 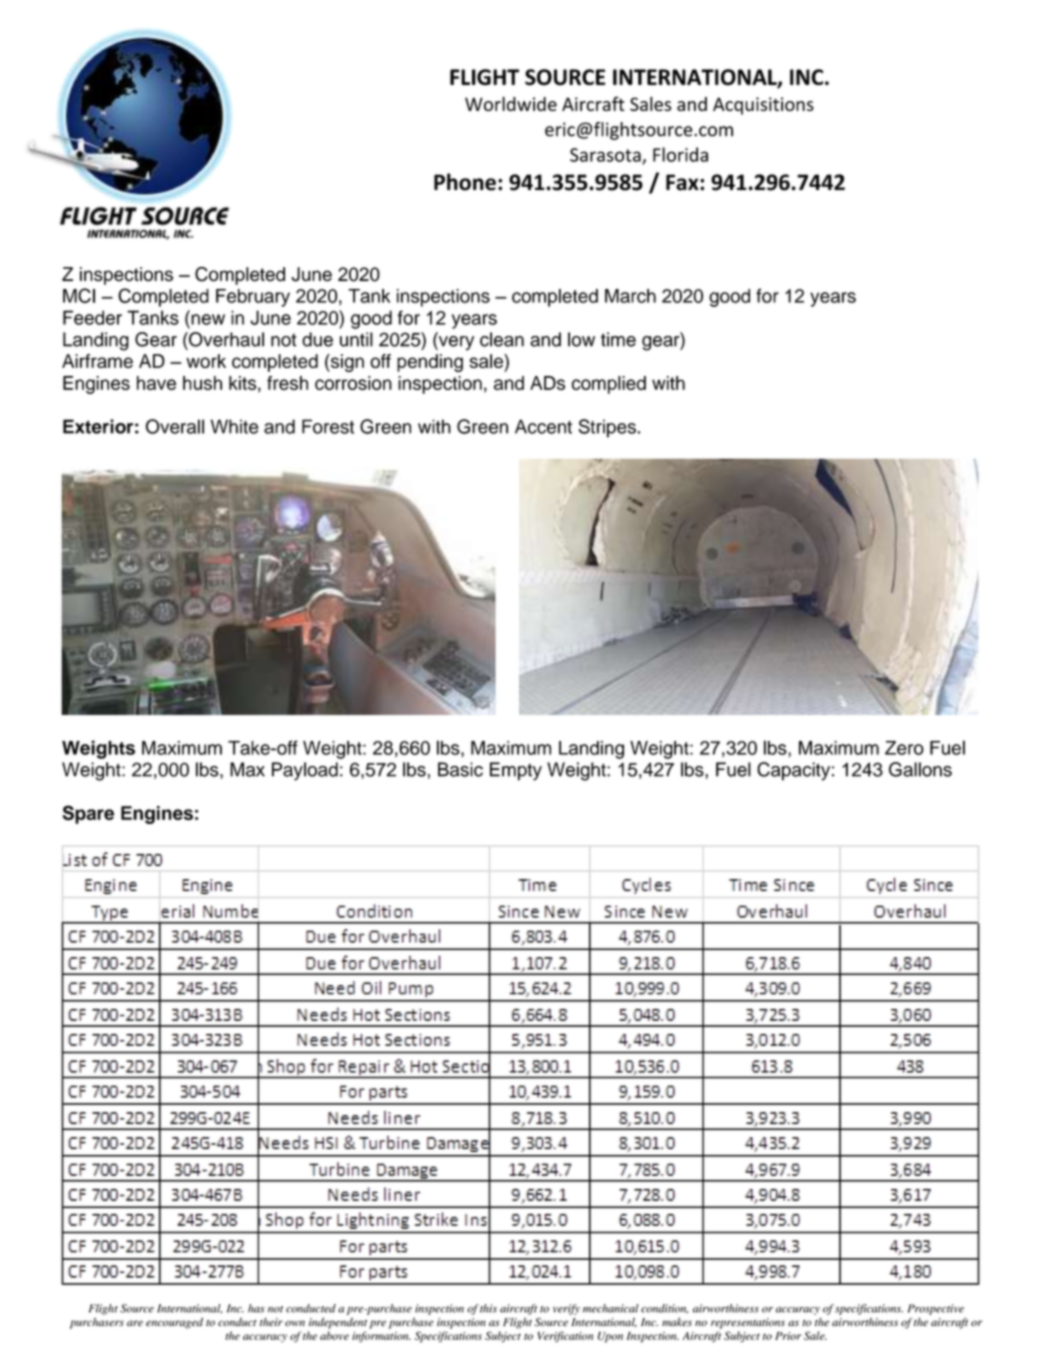 What do you see at coordinates (607, 428) in the screenshot?
I see `Stripes` at bounding box center [607, 428].
